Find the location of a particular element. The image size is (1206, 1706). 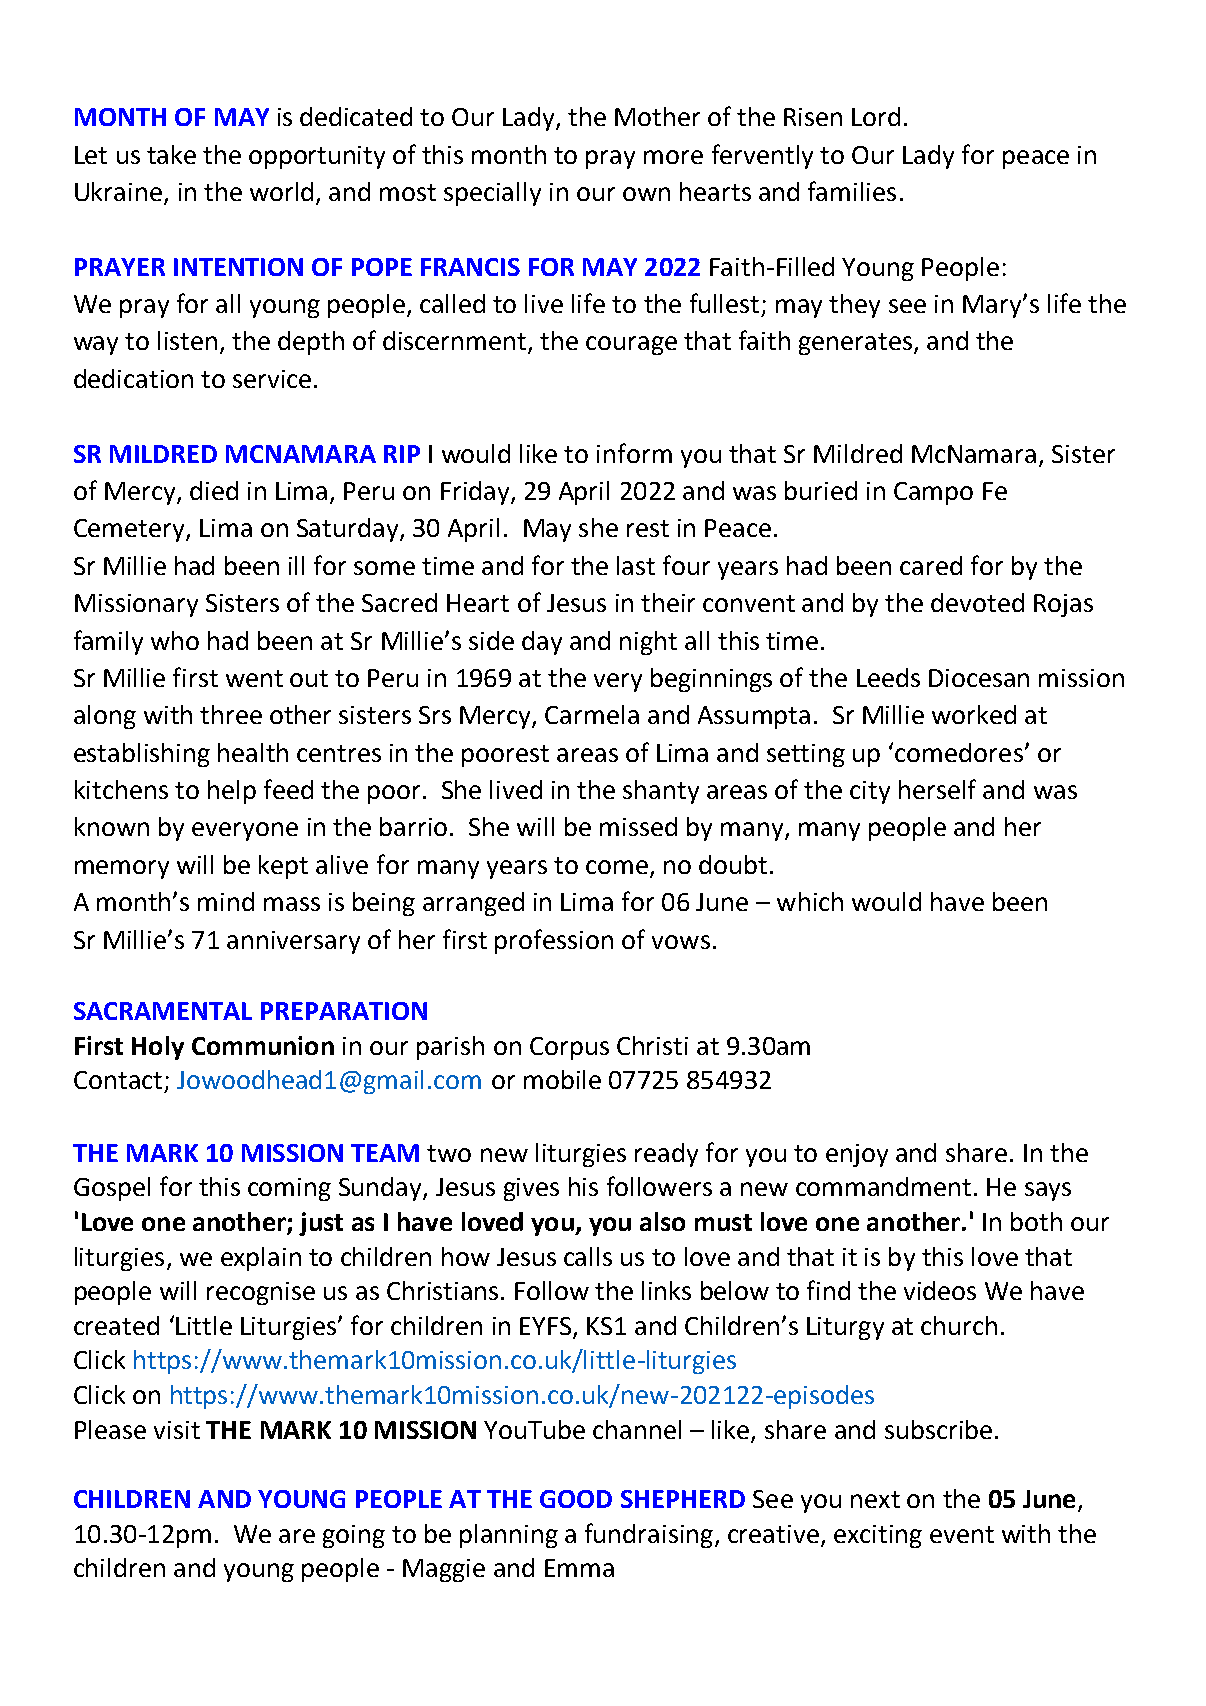

specially is located at coordinates (492, 194).
